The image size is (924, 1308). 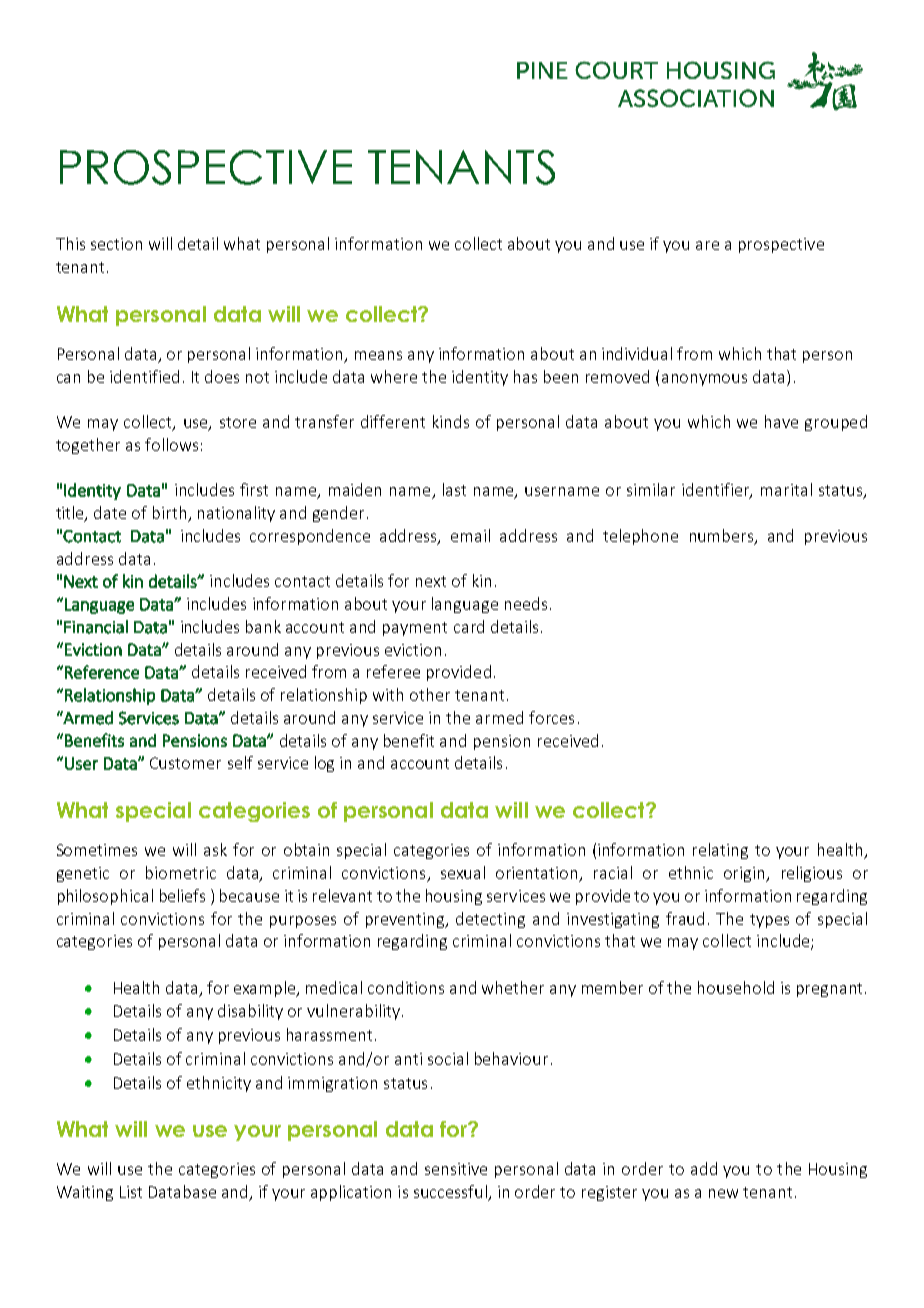 What do you see at coordinates (116, 244) in the document?
I see `section` at bounding box center [116, 244].
